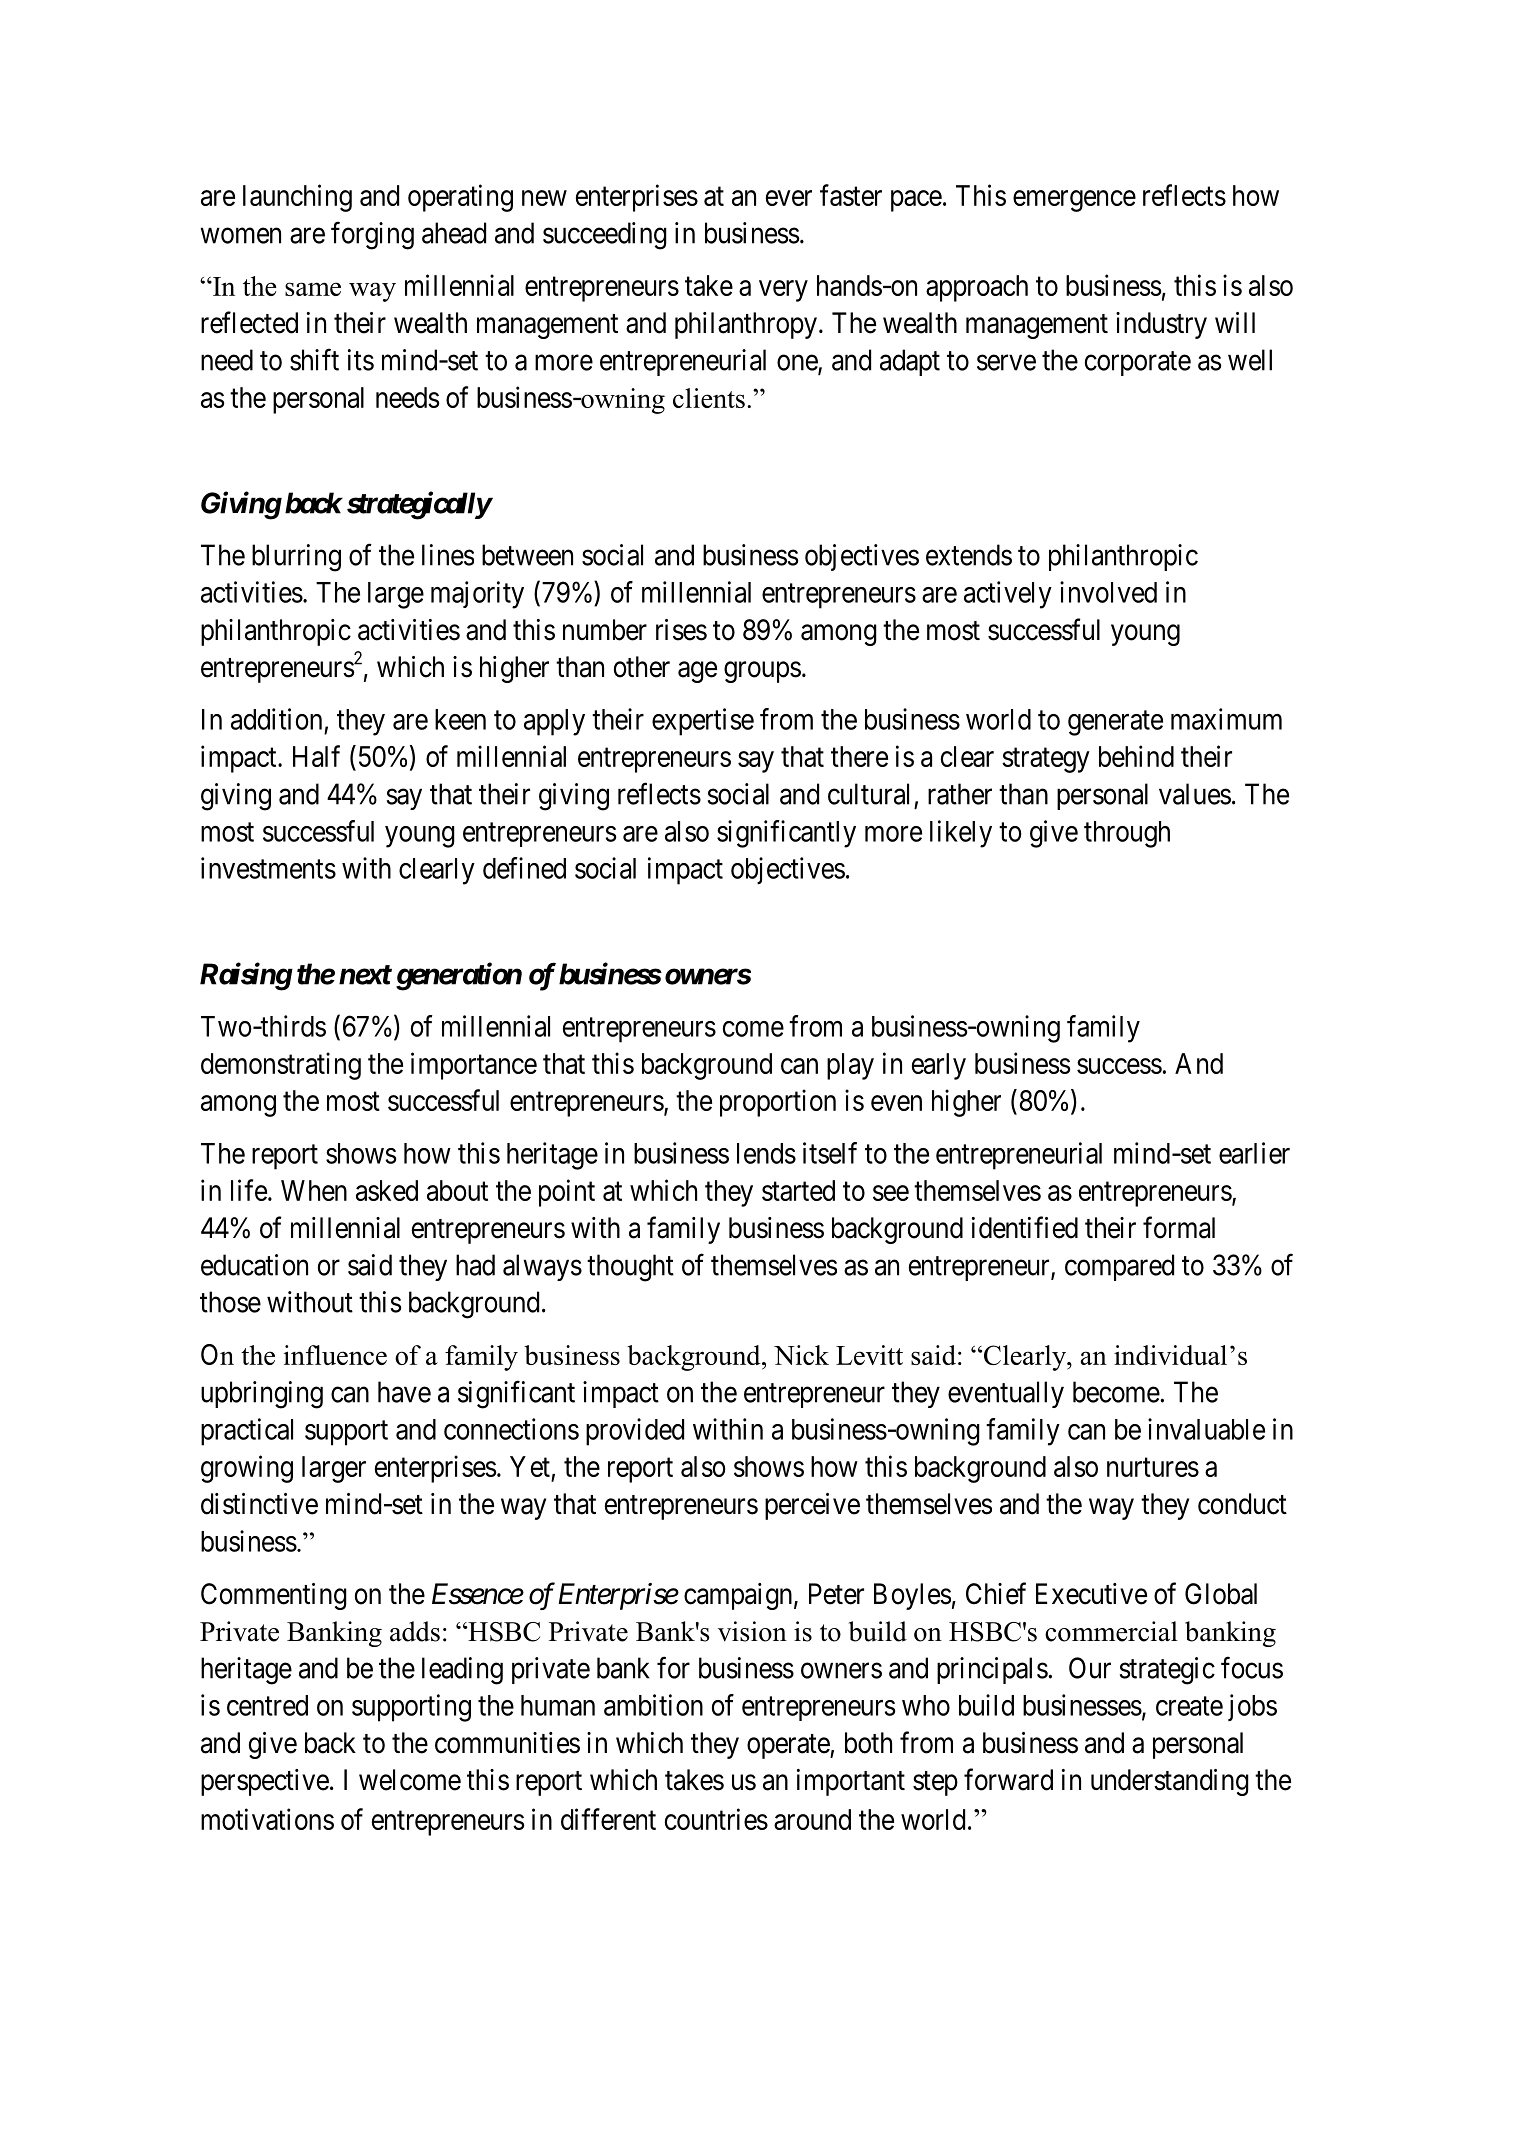 The image size is (1524, 2155). I want to click on involved, so click(1108, 592).
